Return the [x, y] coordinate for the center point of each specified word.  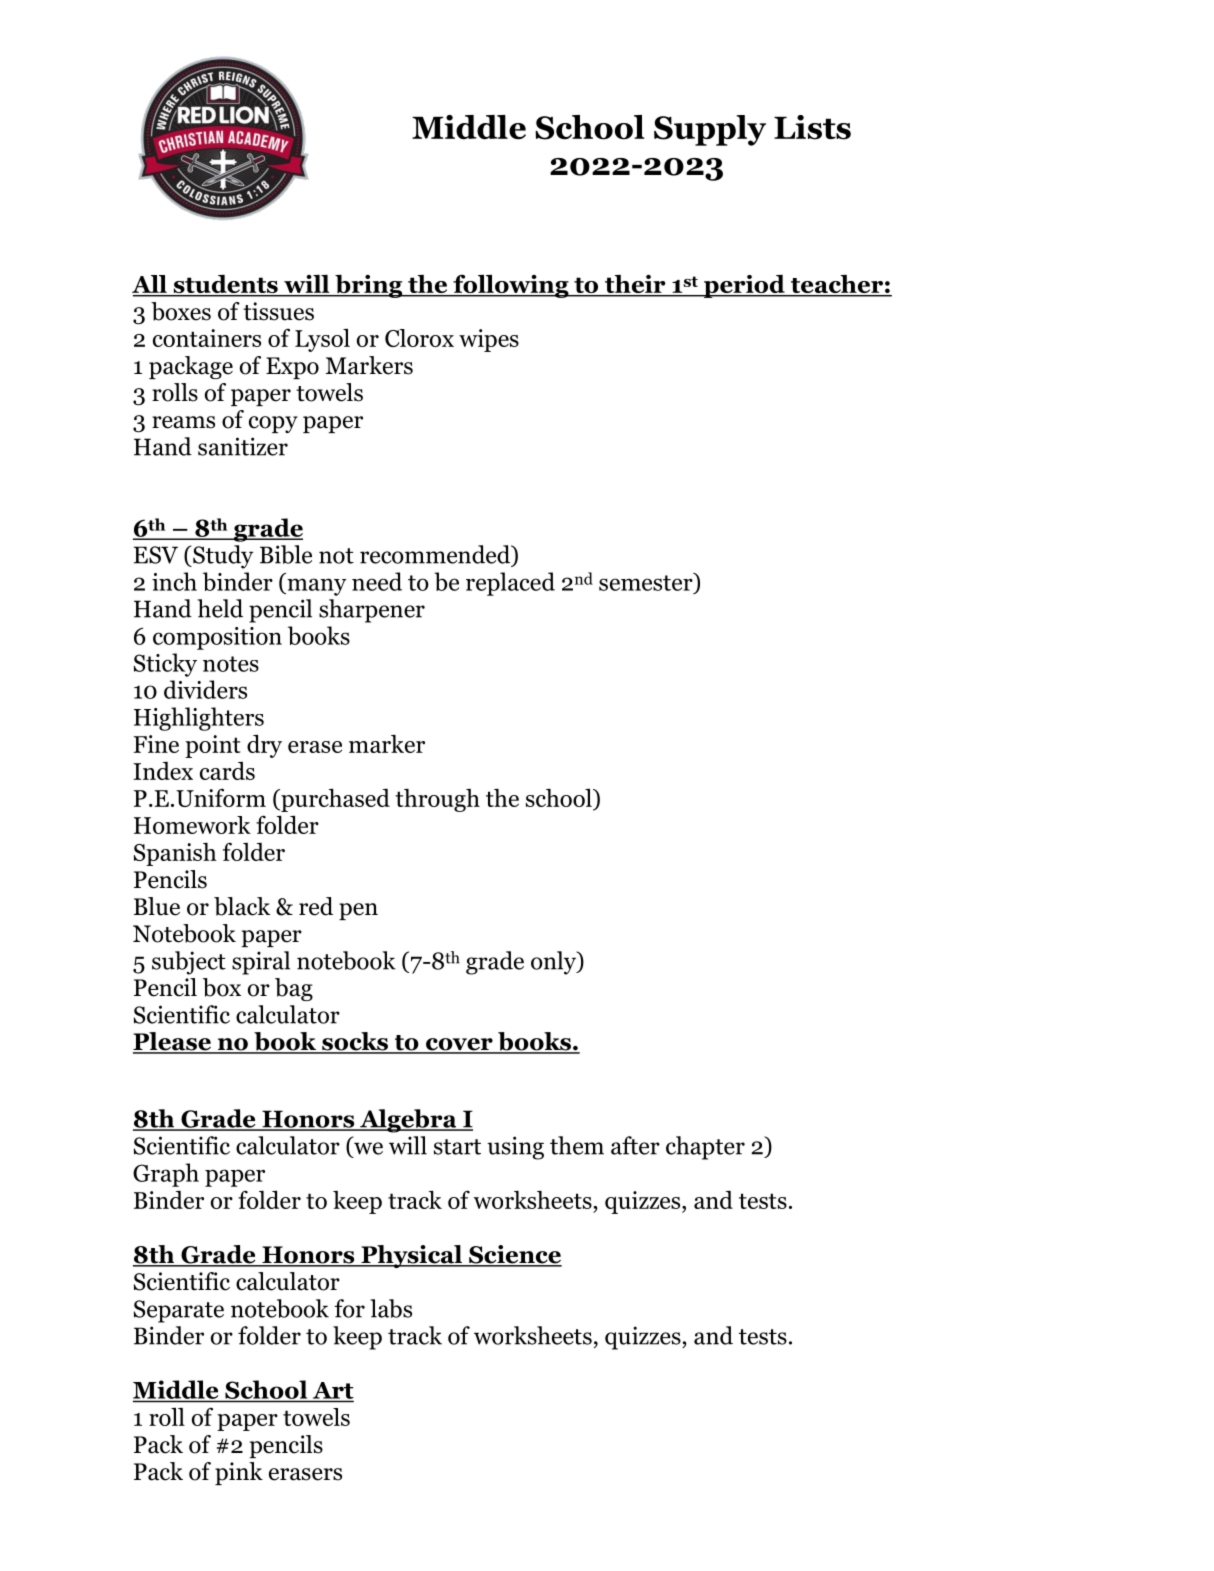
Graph [166, 1175]
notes [231, 664]
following [511, 286]
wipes [489, 340]
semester [647, 582]
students [225, 285]
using [515, 1148]
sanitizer [243, 446]
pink [239, 1473]
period [744, 286]
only [555, 963]
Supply [710, 130]
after [635, 1145]
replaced [510, 584]
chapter [705, 1148]
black [242, 906]
